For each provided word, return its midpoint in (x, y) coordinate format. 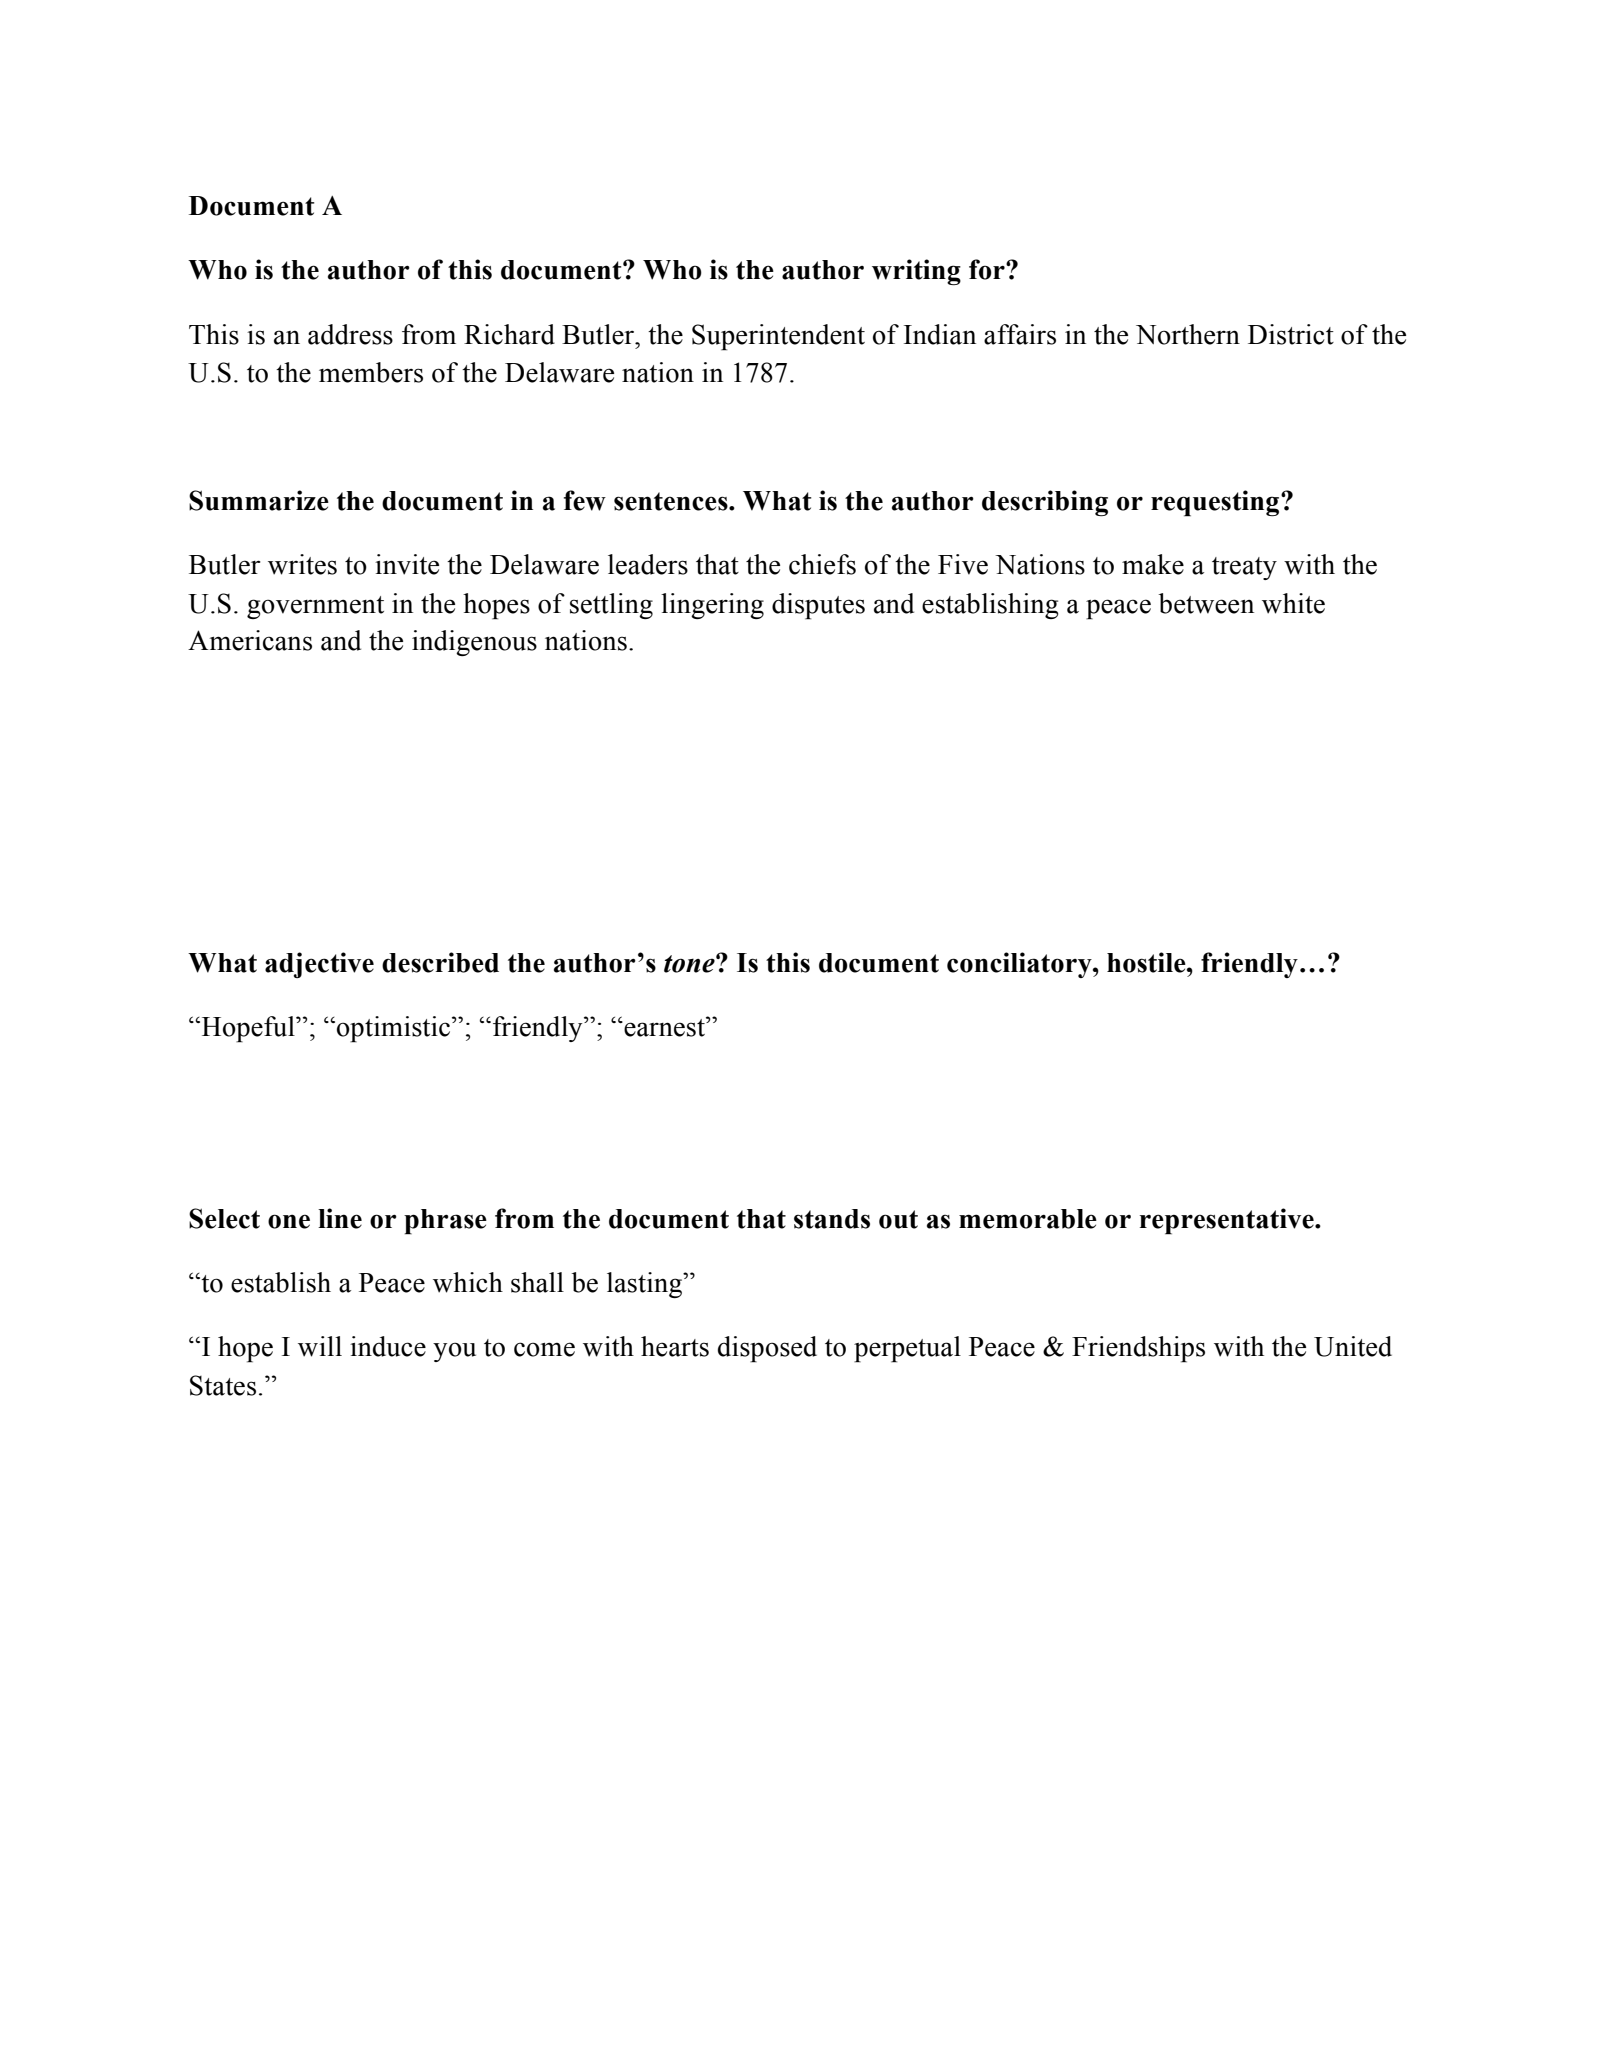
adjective (319, 965)
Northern (1188, 334)
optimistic (395, 1029)
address (350, 334)
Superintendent (778, 337)
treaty (1244, 568)
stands (832, 1219)
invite (407, 564)
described (440, 962)
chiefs (822, 564)
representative (1228, 1221)
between (1206, 603)
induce (388, 1346)
